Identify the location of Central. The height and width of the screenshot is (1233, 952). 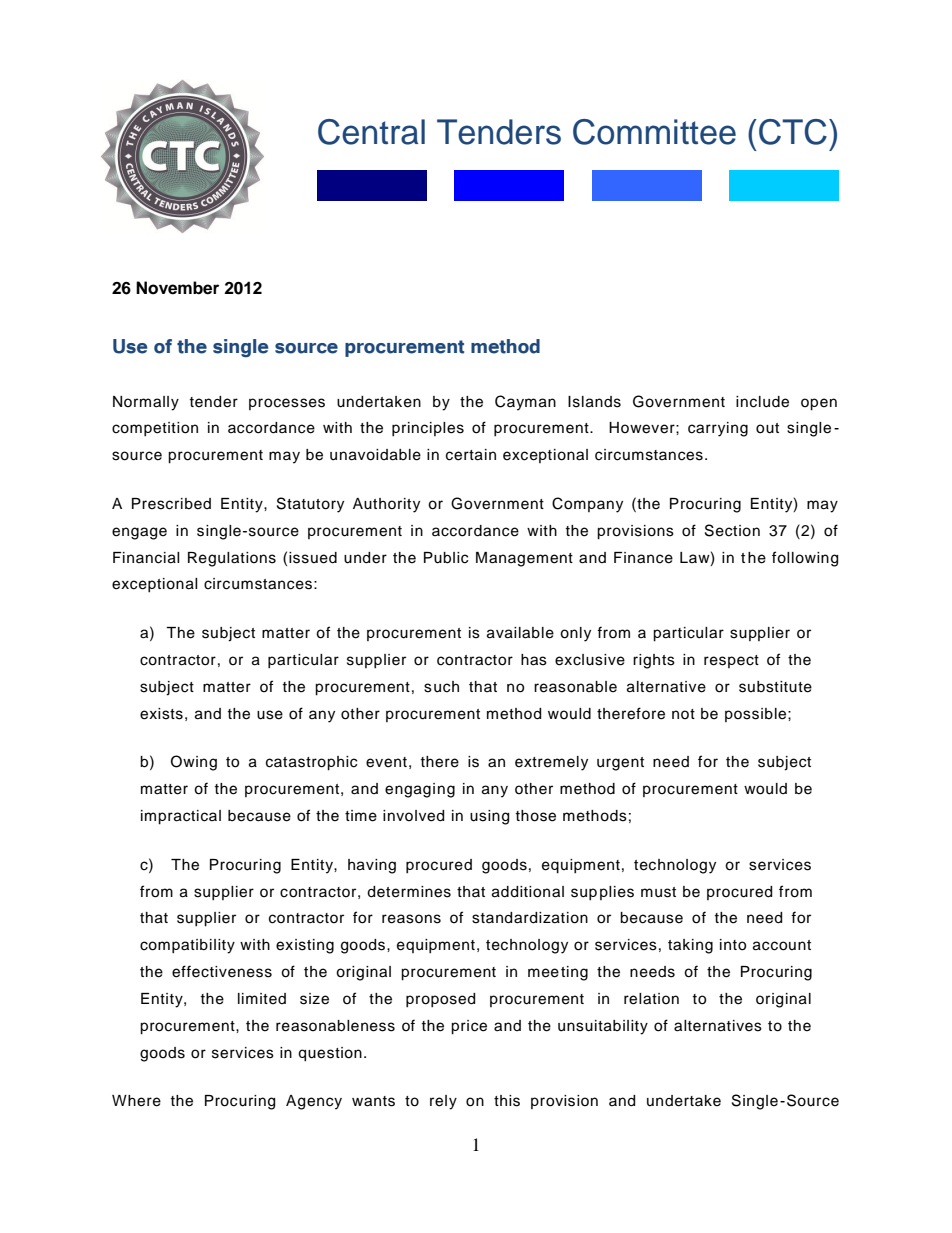
(371, 132).
